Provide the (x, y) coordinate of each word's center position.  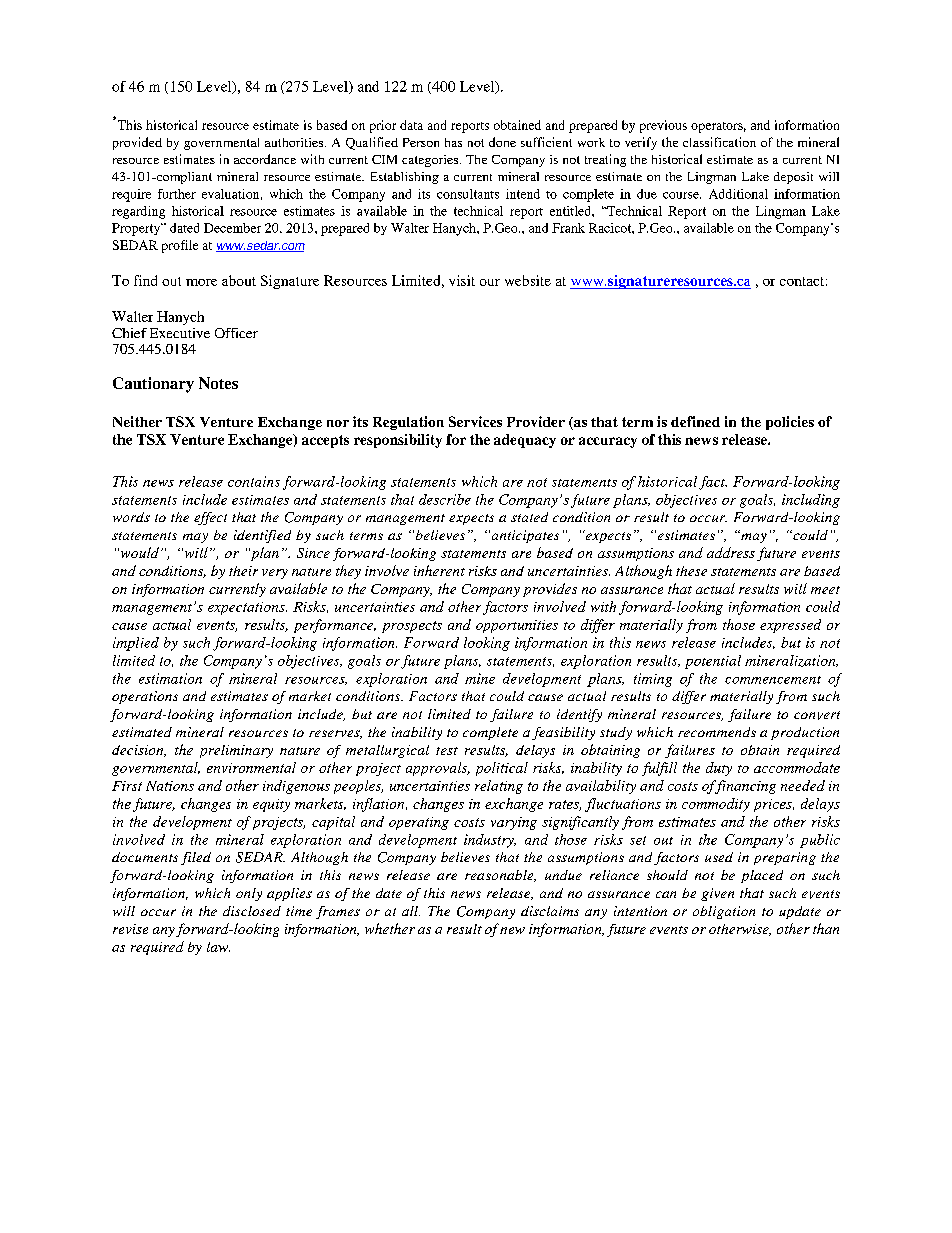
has (453, 142)
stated (529, 517)
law (218, 947)
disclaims (550, 911)
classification (719, 142)
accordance (265, 159)
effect (210, 518)
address (731, 552)
